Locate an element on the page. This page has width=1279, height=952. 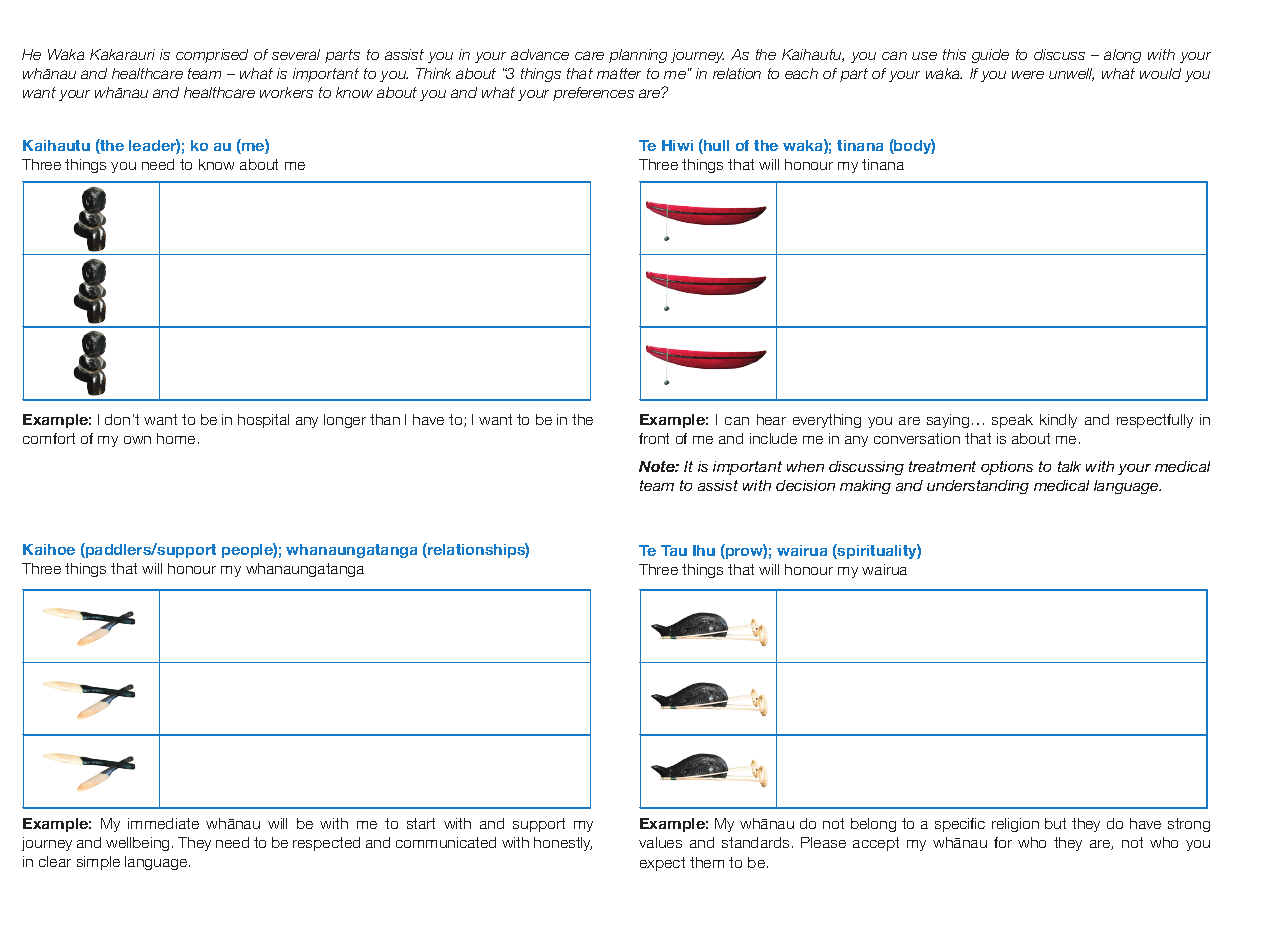
comprised is located at coordinates (212, 56).
